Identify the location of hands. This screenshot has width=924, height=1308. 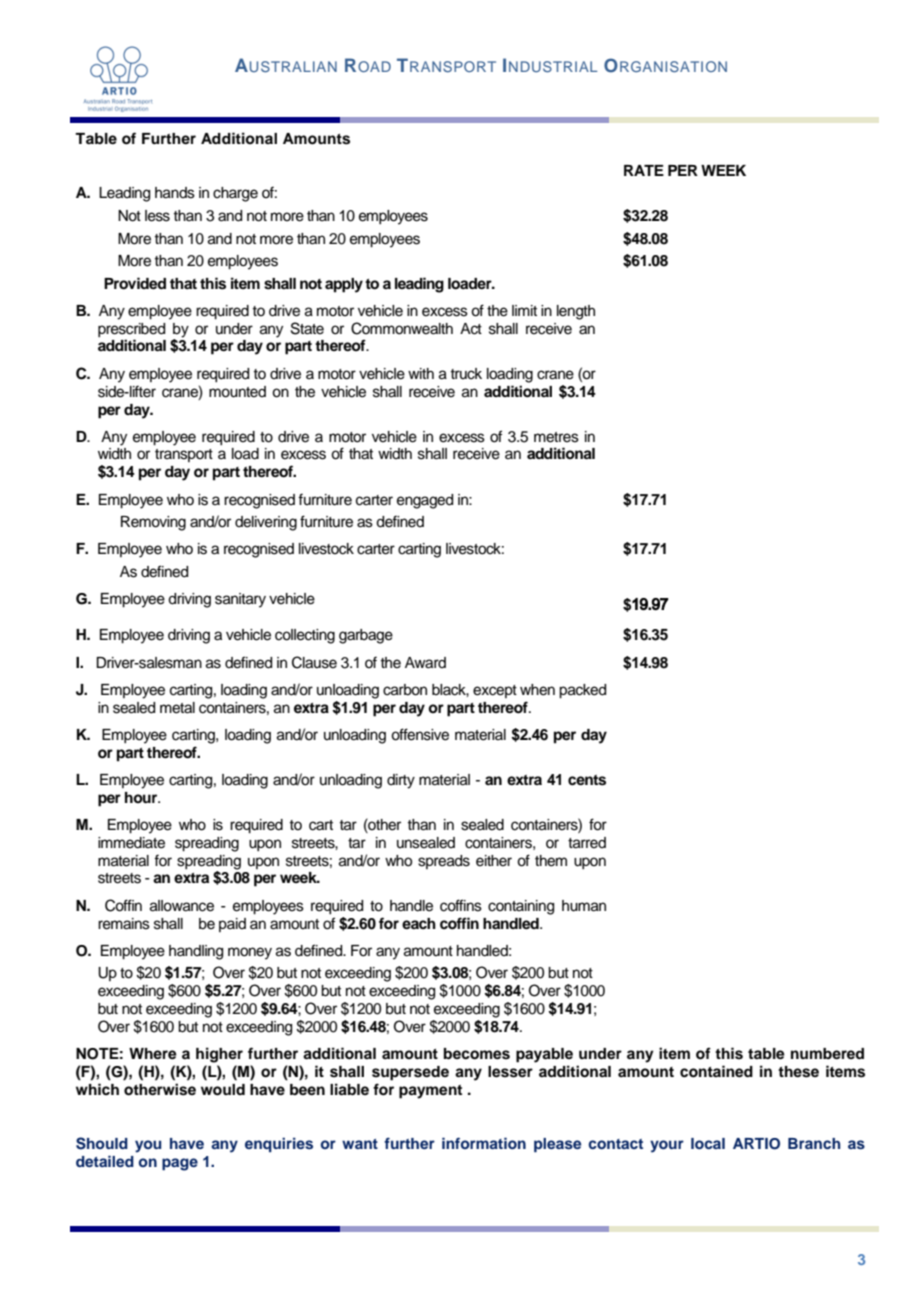
(175, 193).
